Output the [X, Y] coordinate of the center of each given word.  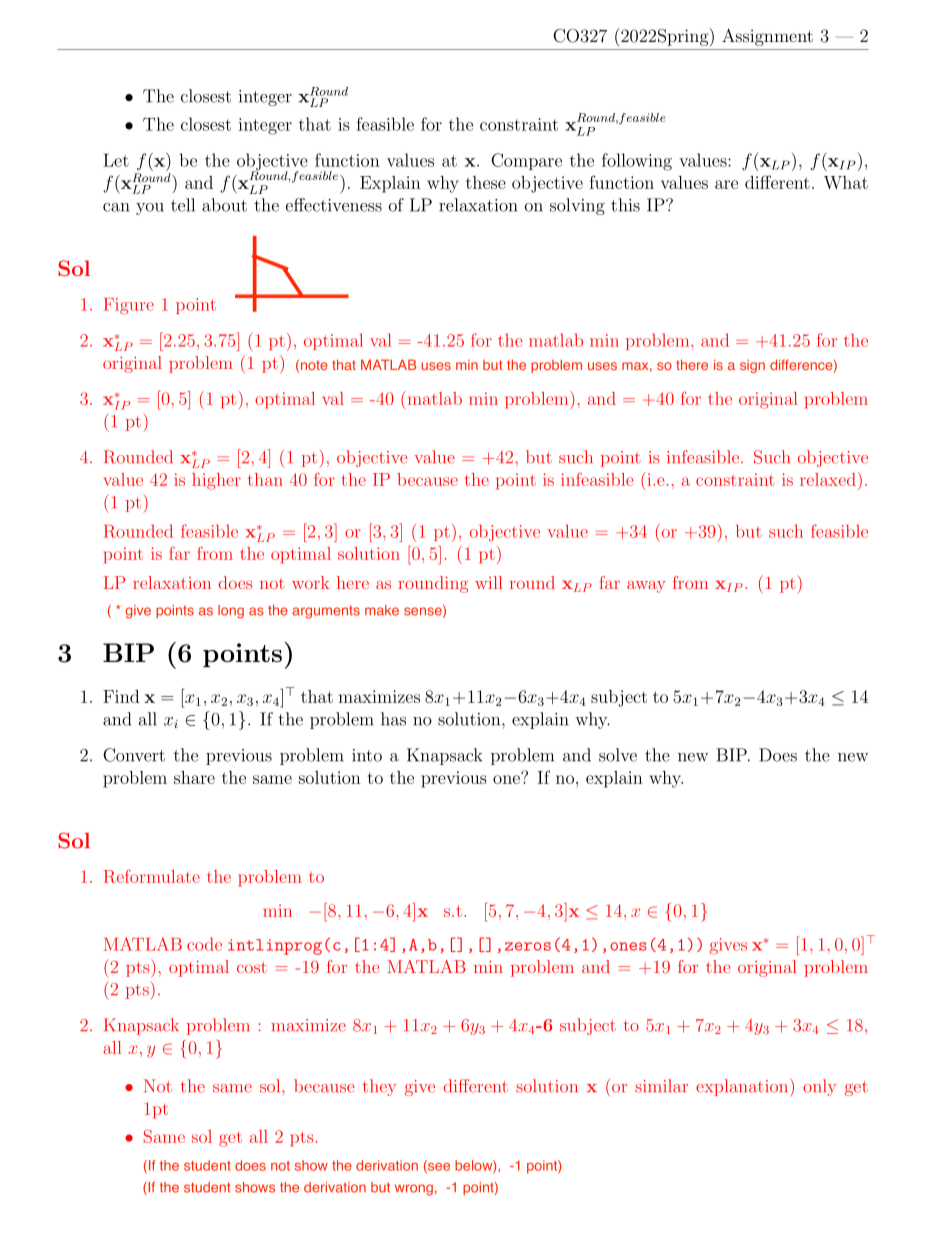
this [625, 205]
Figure [129, 306]
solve [618, 755]
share [194, 777]
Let [116, 160]
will [489, 582]
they [379, 1087]
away [646, 587]
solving [577, 206]
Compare [526, 161]
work [311, 582]
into [367, 755]
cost [252, 967]
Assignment [767, 37]
